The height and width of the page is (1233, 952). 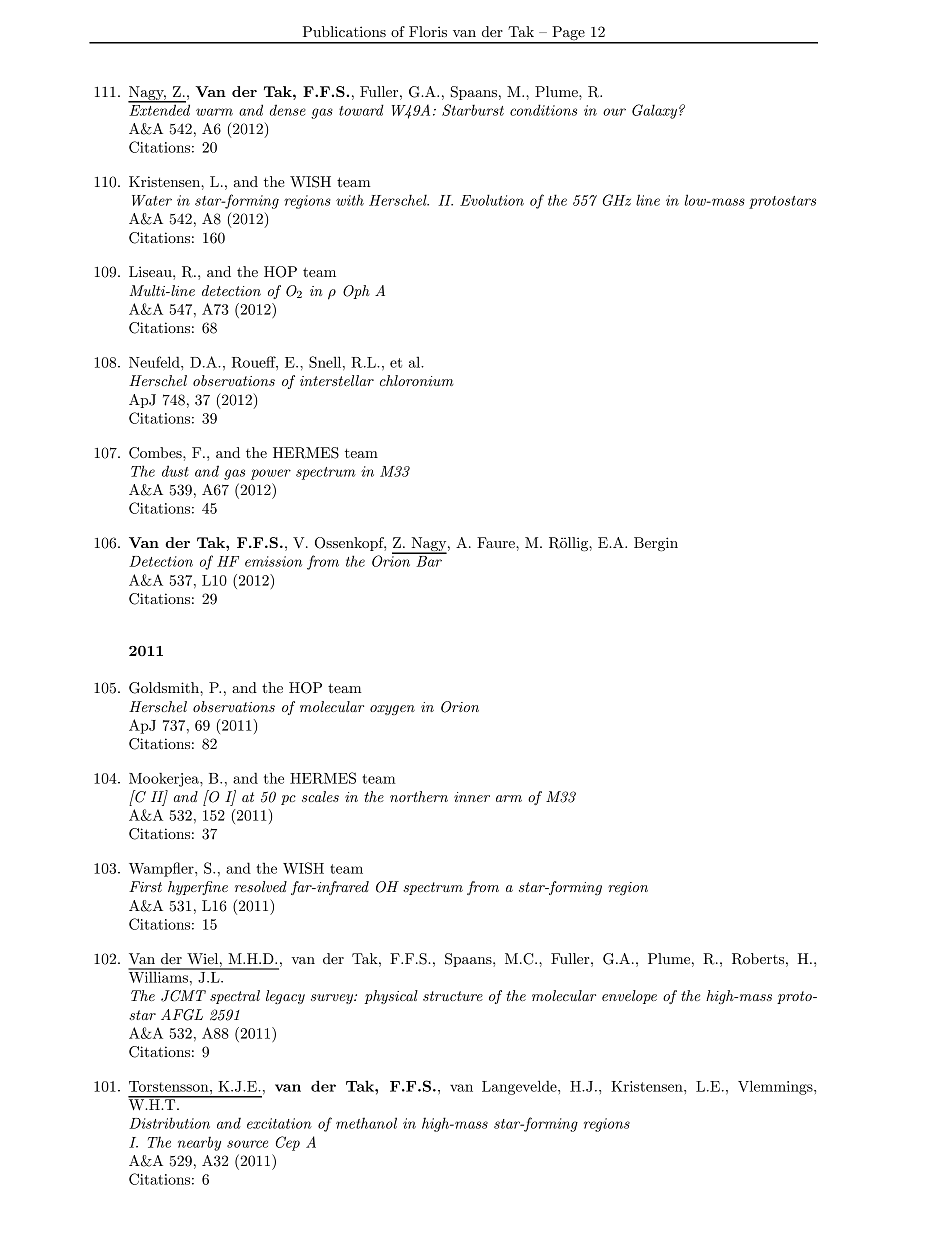 I want to click on nearby, so click(x=199, y=1144).
